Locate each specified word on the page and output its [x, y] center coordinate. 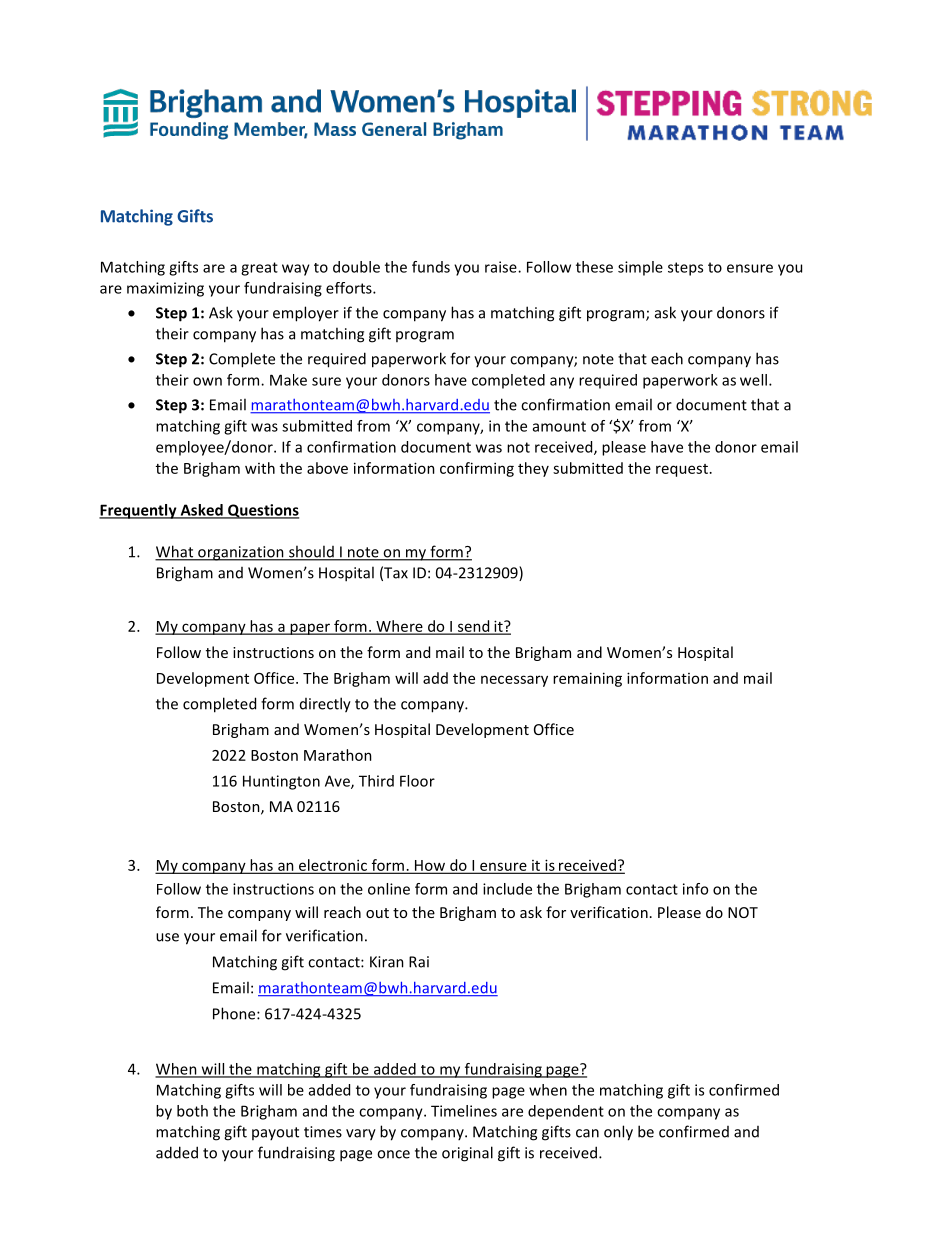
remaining [587, 679]
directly [325, 705]
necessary [514, 681]
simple [640, 268]
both [192, 1111]
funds [431, 267]
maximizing [165, 289]
